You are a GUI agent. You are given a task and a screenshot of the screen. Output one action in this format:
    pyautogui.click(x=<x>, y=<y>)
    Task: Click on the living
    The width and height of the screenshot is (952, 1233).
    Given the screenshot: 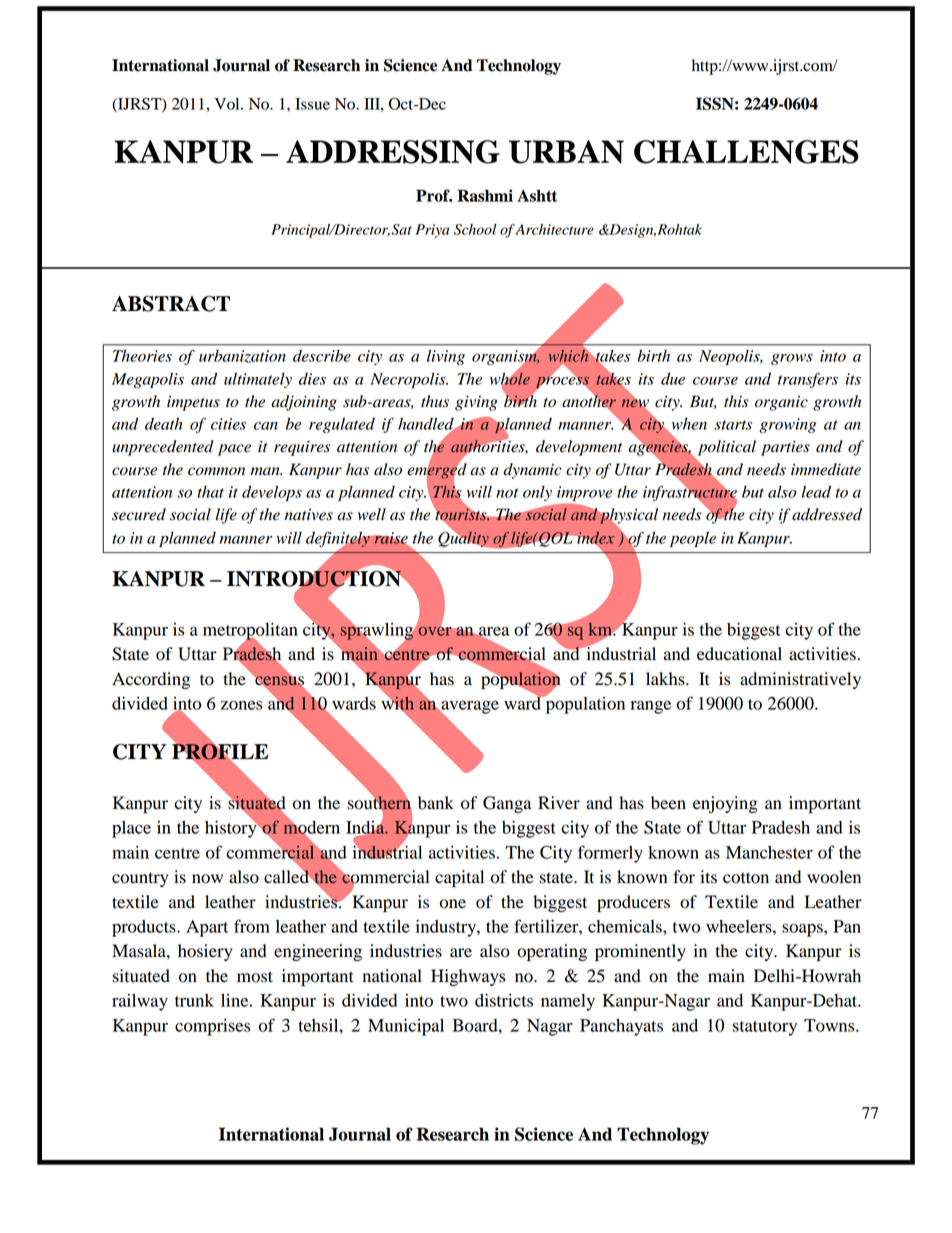 What is the action you would take?
    pyautogui.click(x=446, y=357)
